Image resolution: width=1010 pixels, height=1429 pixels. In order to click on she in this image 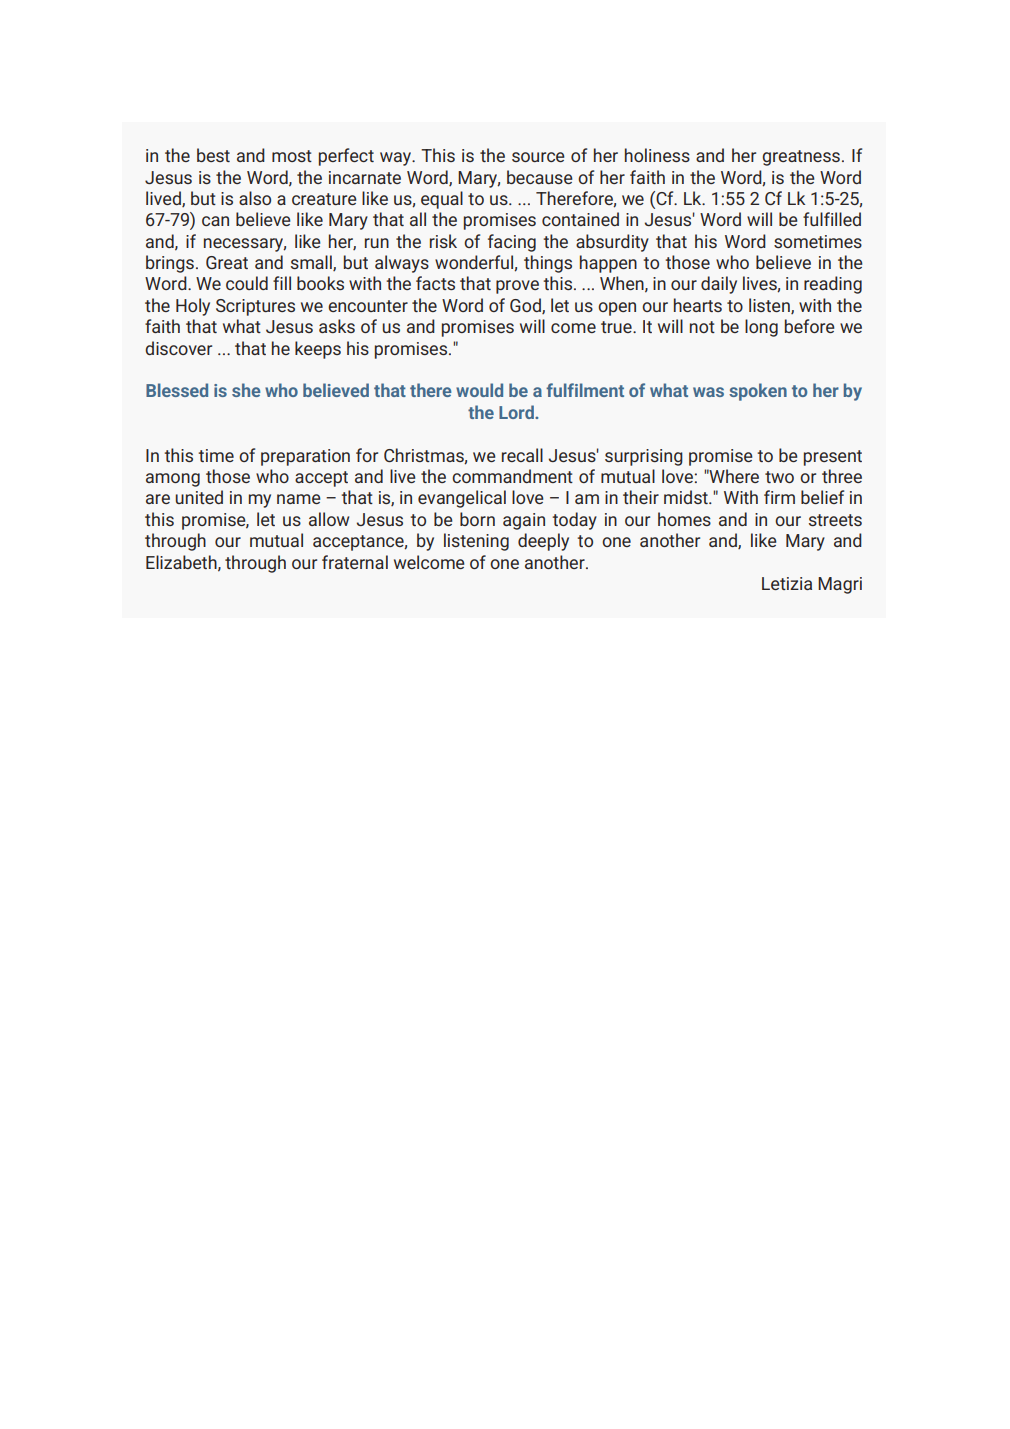, I will do `click(246, 390)`.
